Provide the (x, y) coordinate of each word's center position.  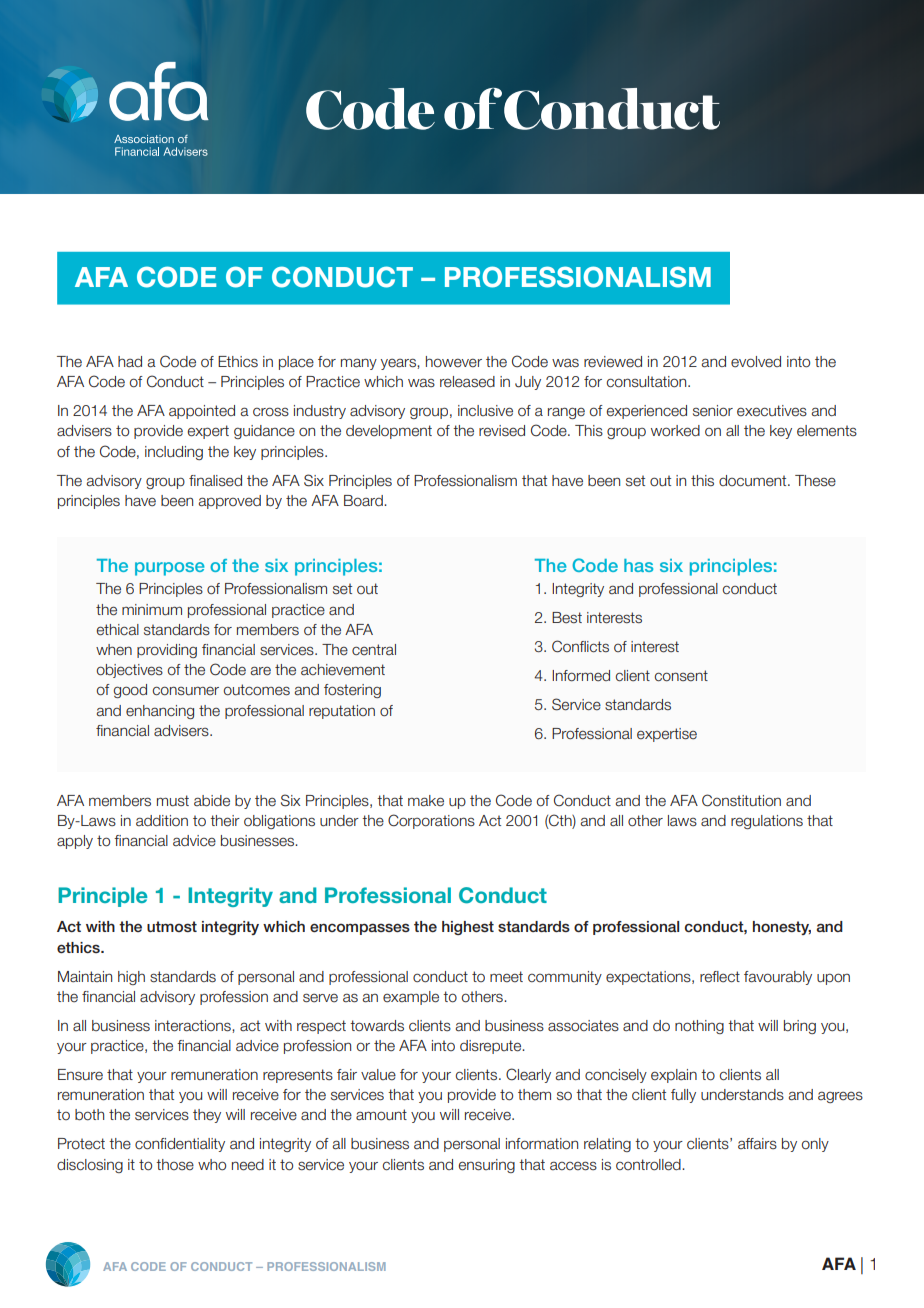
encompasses (360, 929)
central (374, 650)
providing (167, 651)
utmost (172, 926)
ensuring (487, 1166)
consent (681, 676)
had (130, 361)
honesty (782, 928)
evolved (756, 362)
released (467, 382)
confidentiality (180, 1145)
